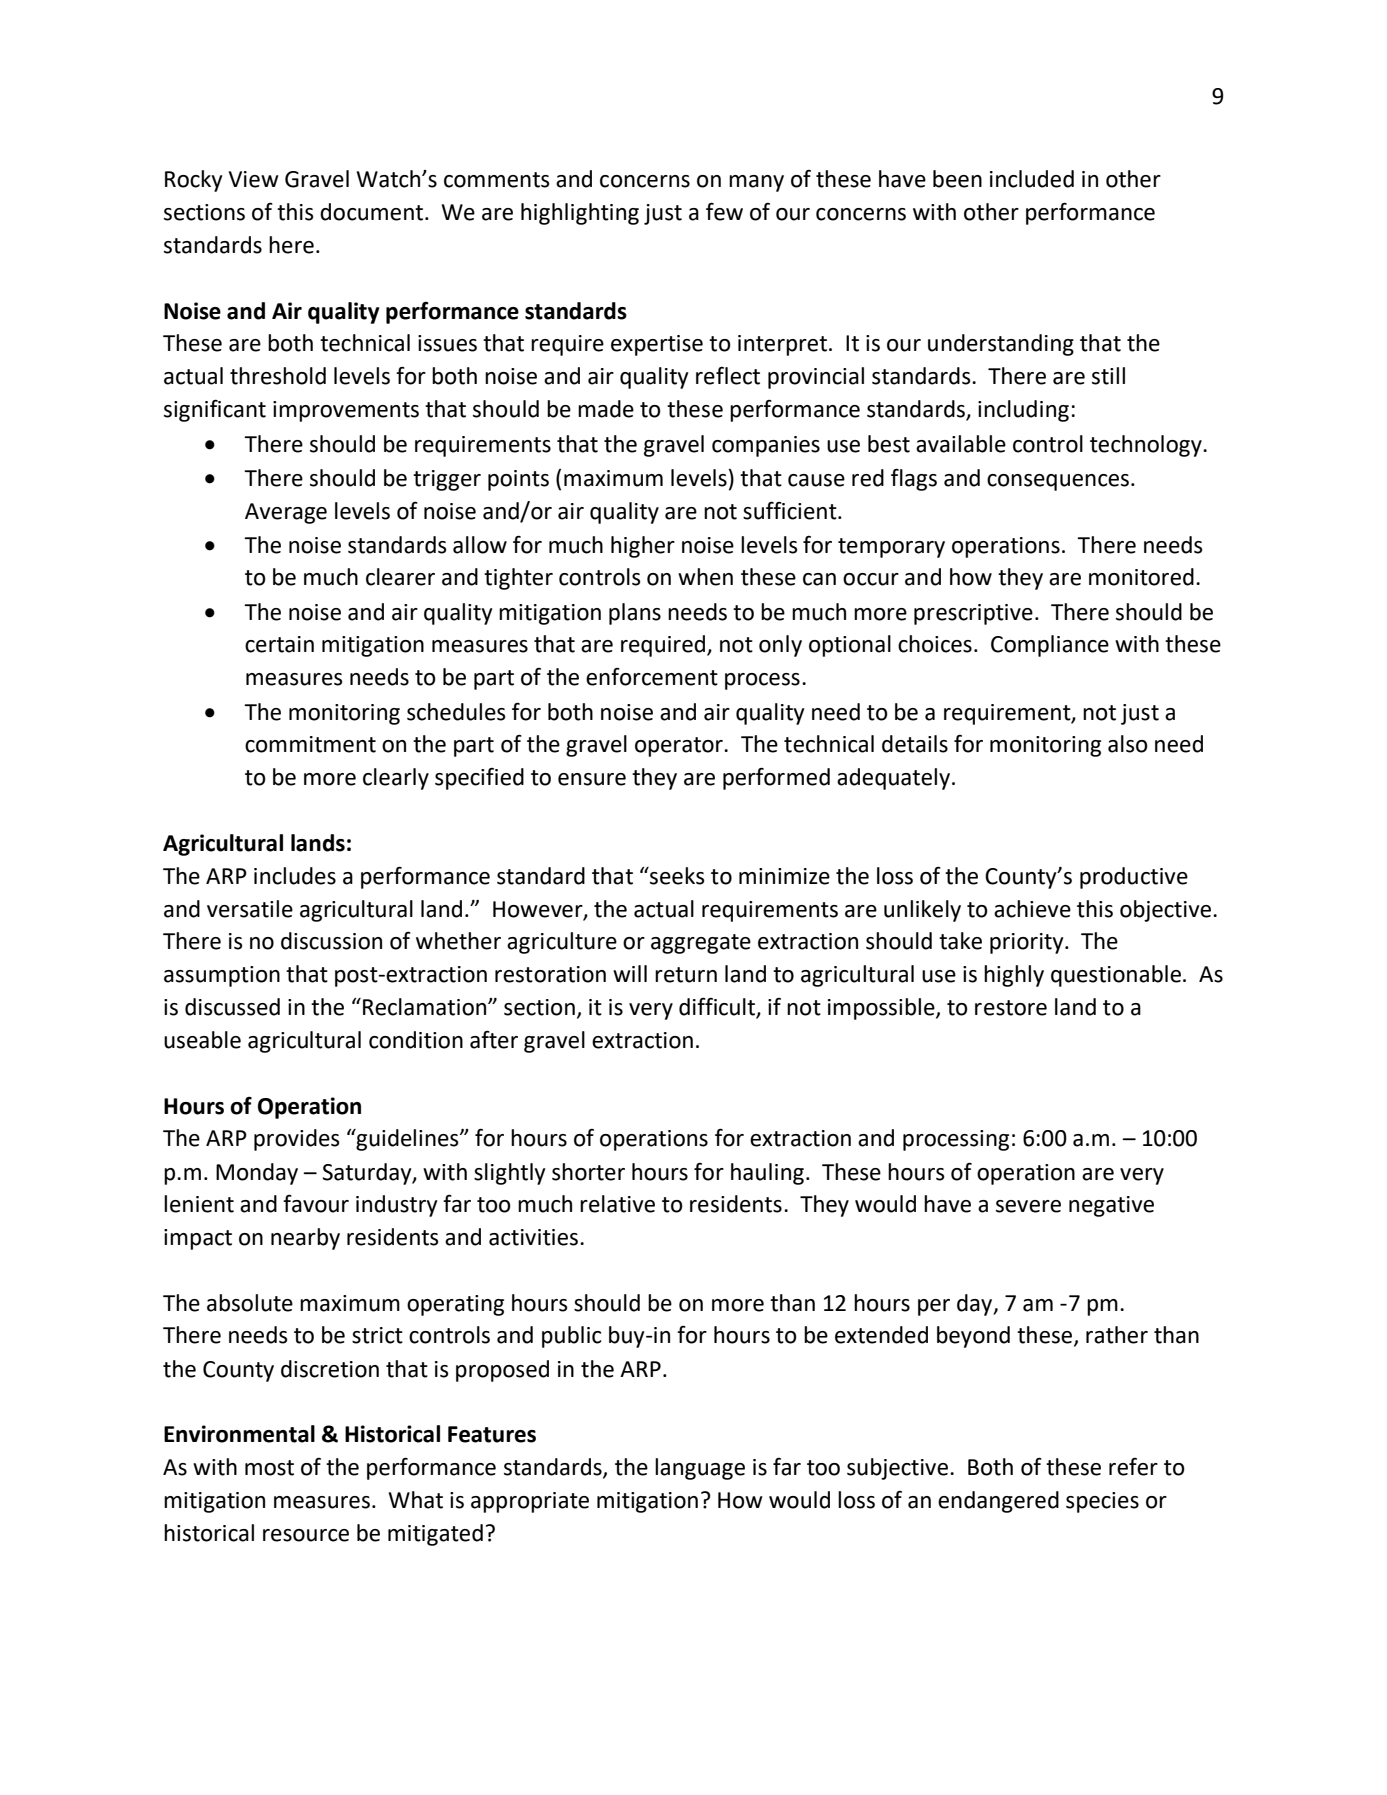 Image resolution: width=1387 pixels, height=1795 pixels. What do you see at coordinates (269, 1468) in the image?
I see `most` at bounding box center [269, 1468].
